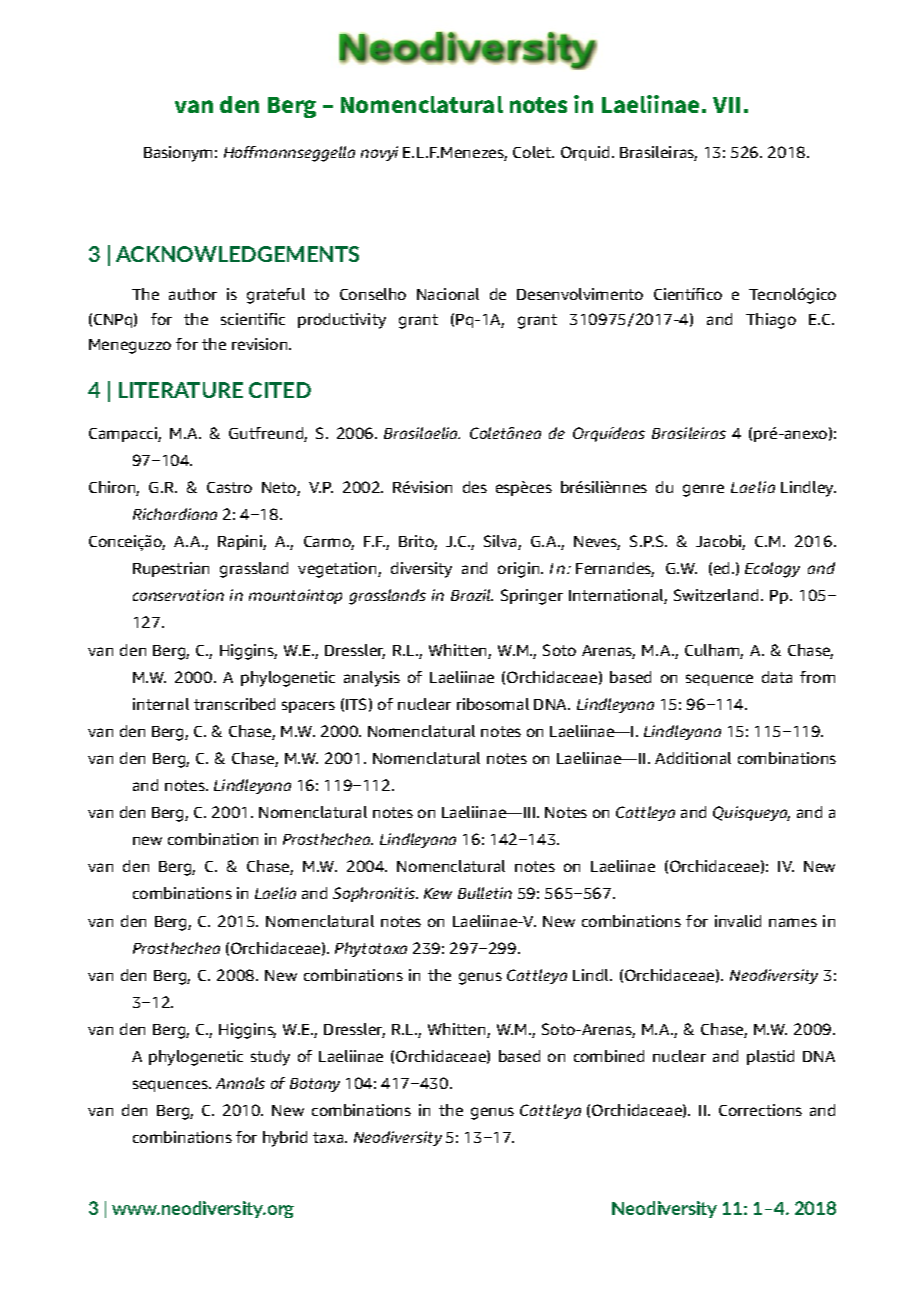 The height and width of the image is (1308, 924). I want to click on ACKNOWLEDGEMENTS, so click(237, 254).
